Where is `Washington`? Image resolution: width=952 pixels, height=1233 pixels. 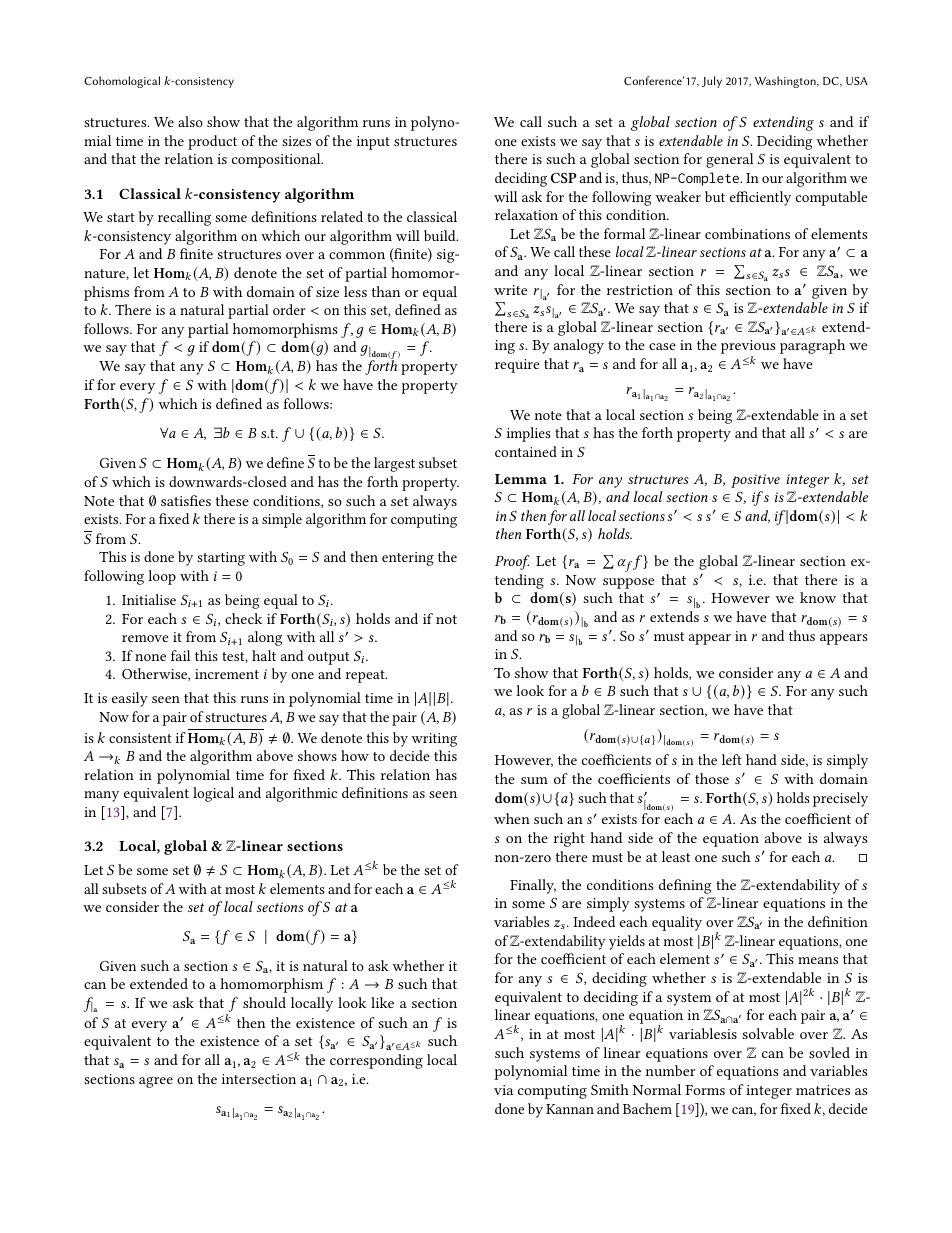
Washington is located at coordinates (786, 82).
